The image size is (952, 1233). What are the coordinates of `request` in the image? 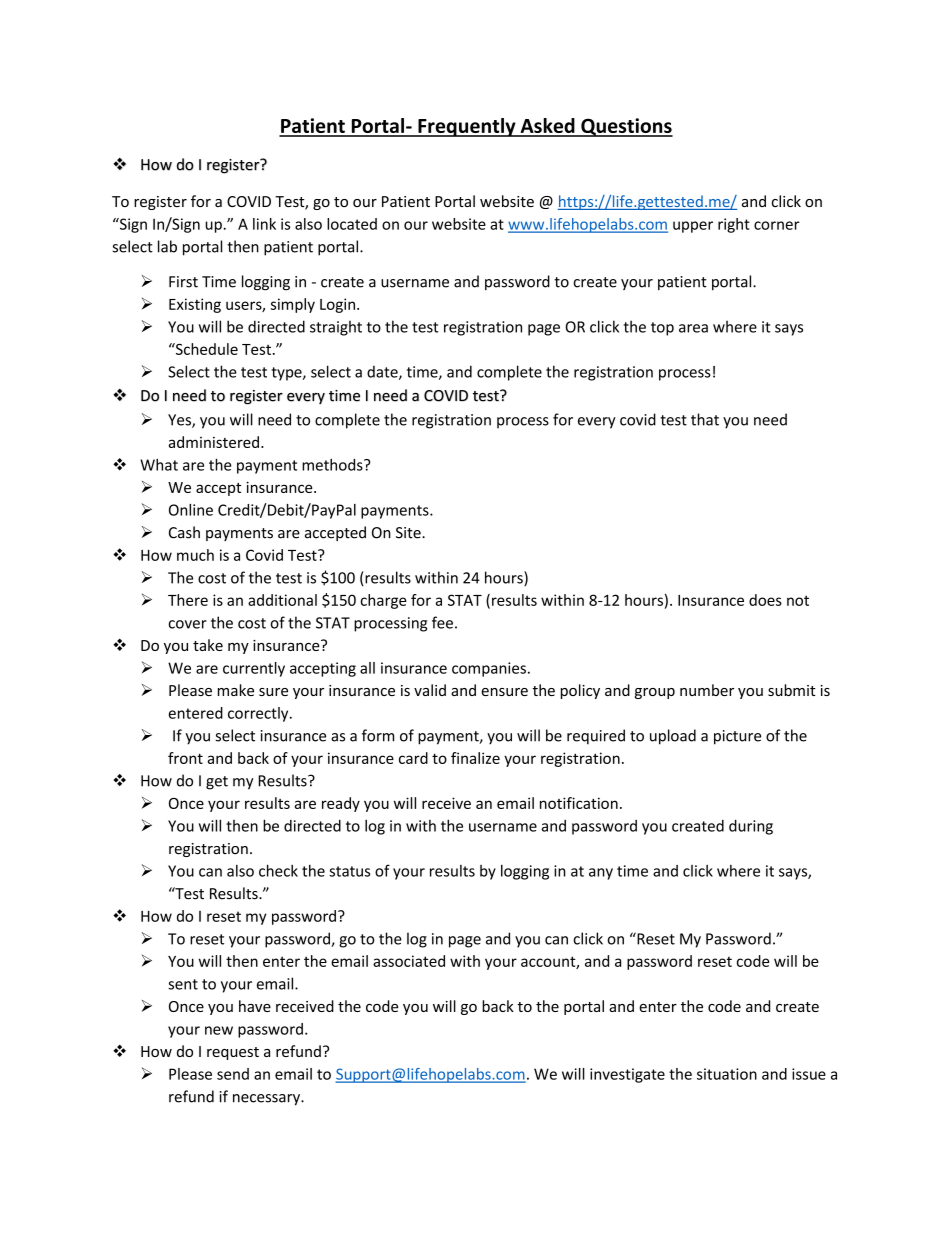 It's located at (233, 1053).
